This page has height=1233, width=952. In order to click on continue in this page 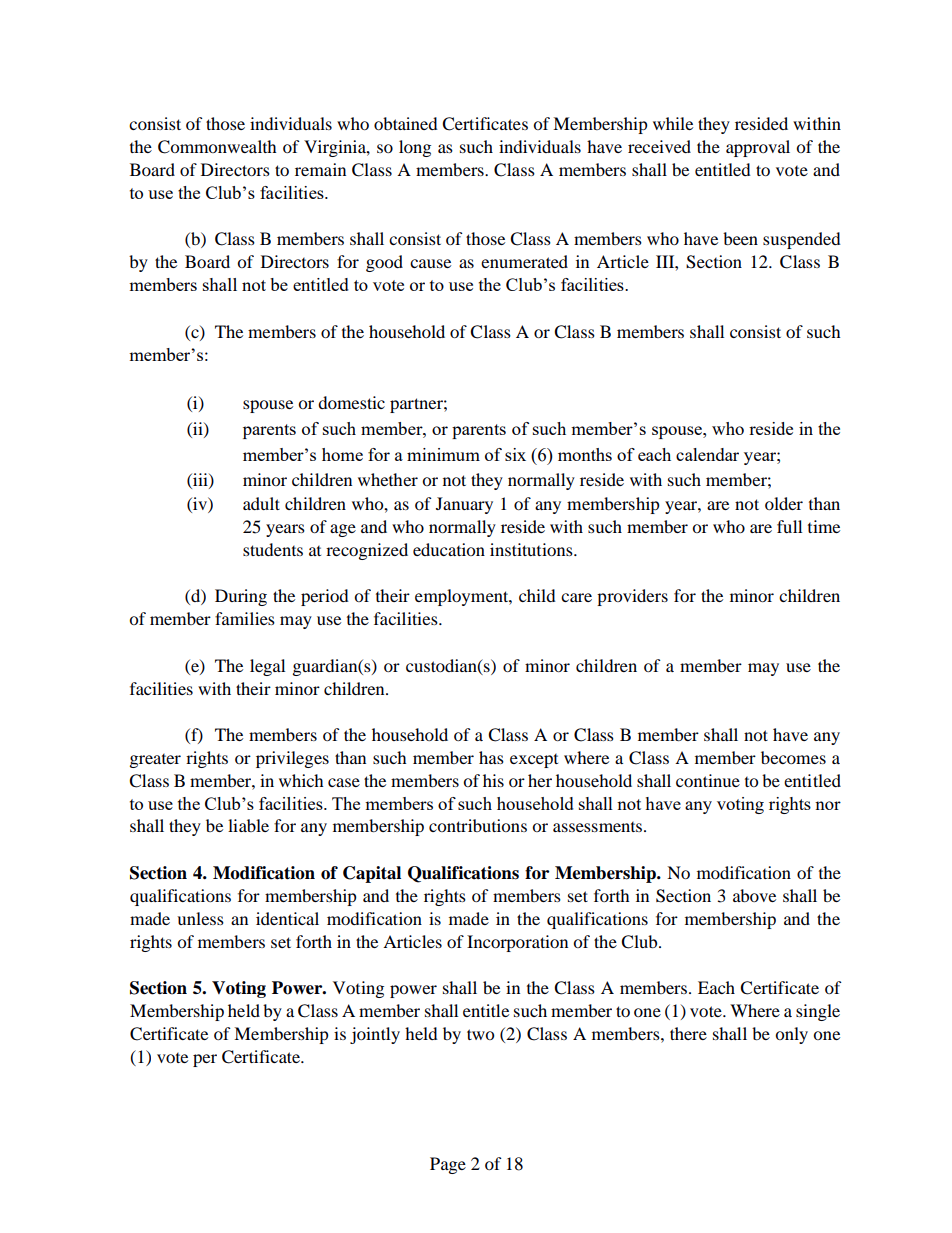, I will do `click(708, 780)`.
